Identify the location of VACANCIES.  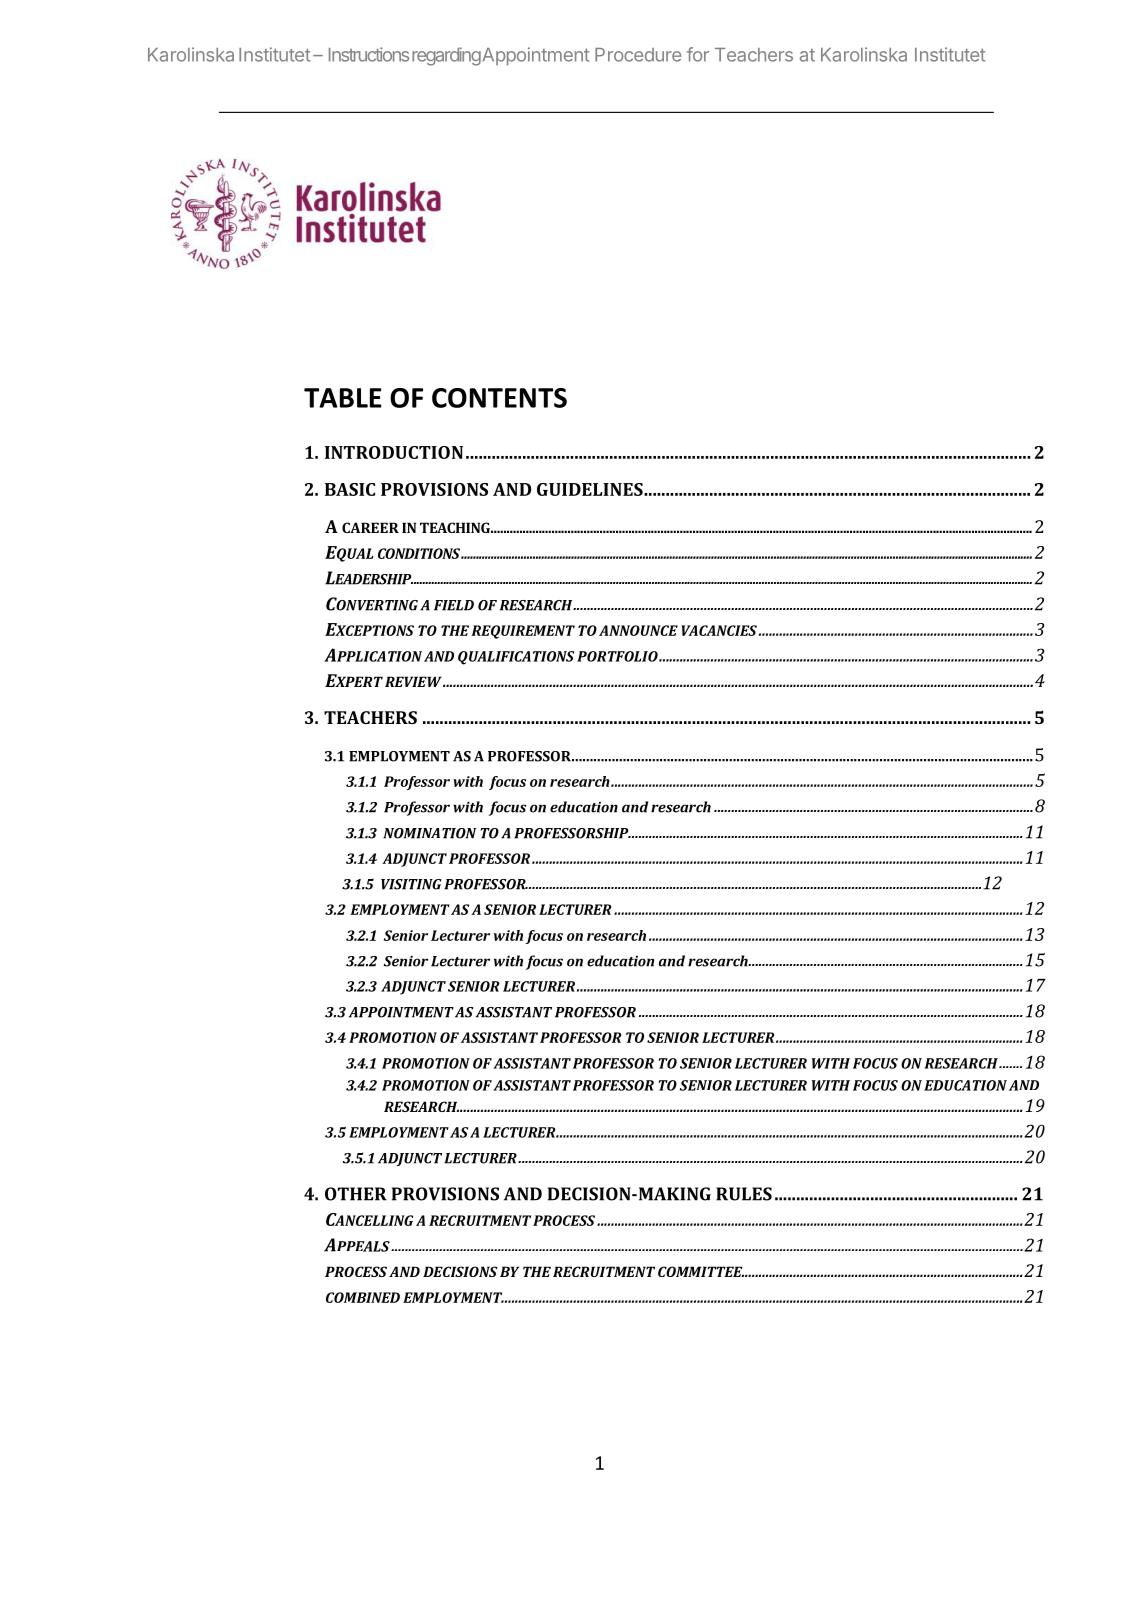
(719, 630).
